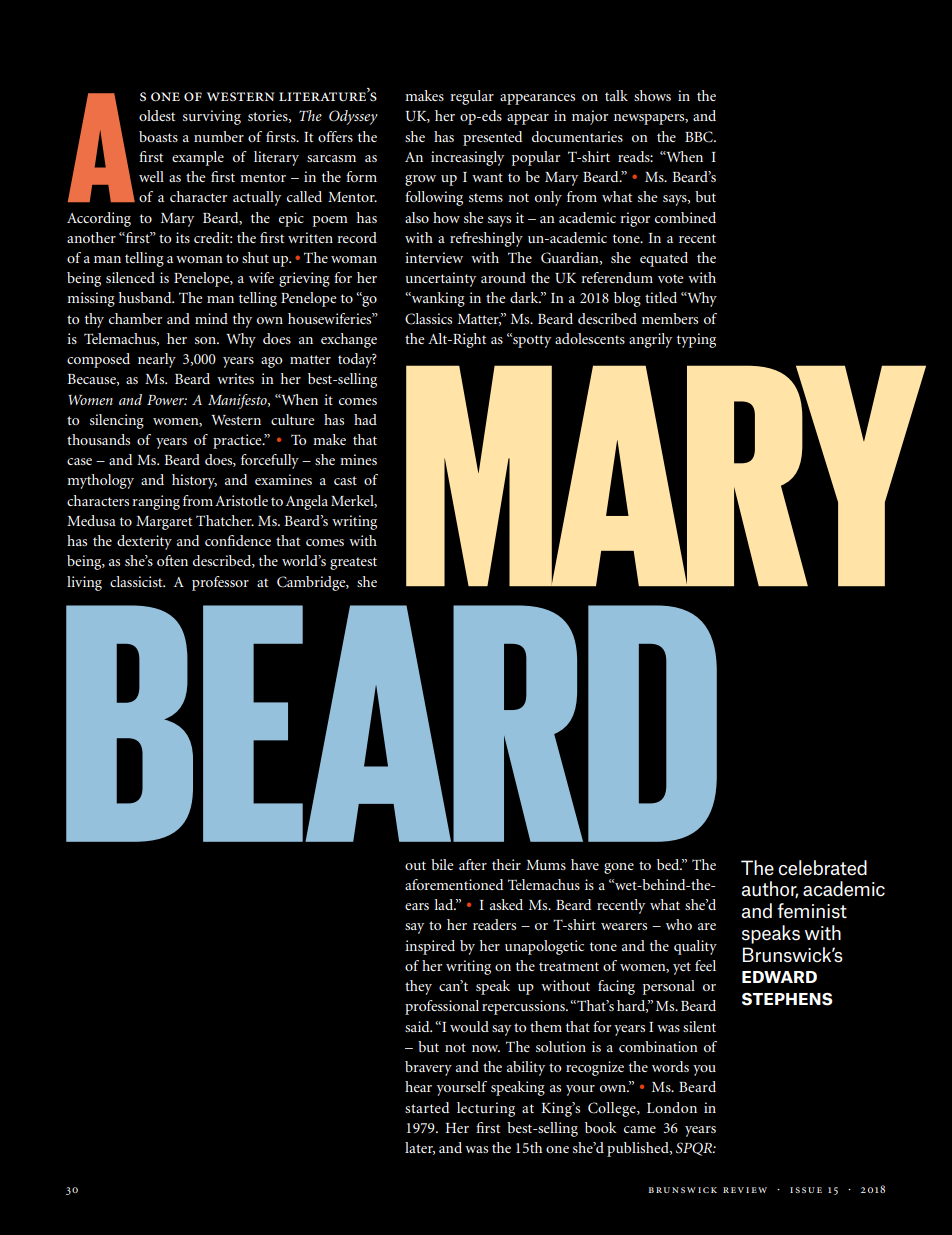 This image has width=952, height=1235. What do you see at coordinates (492, 138) in the image?
I see `presented` at bounding box center [492, 138].
